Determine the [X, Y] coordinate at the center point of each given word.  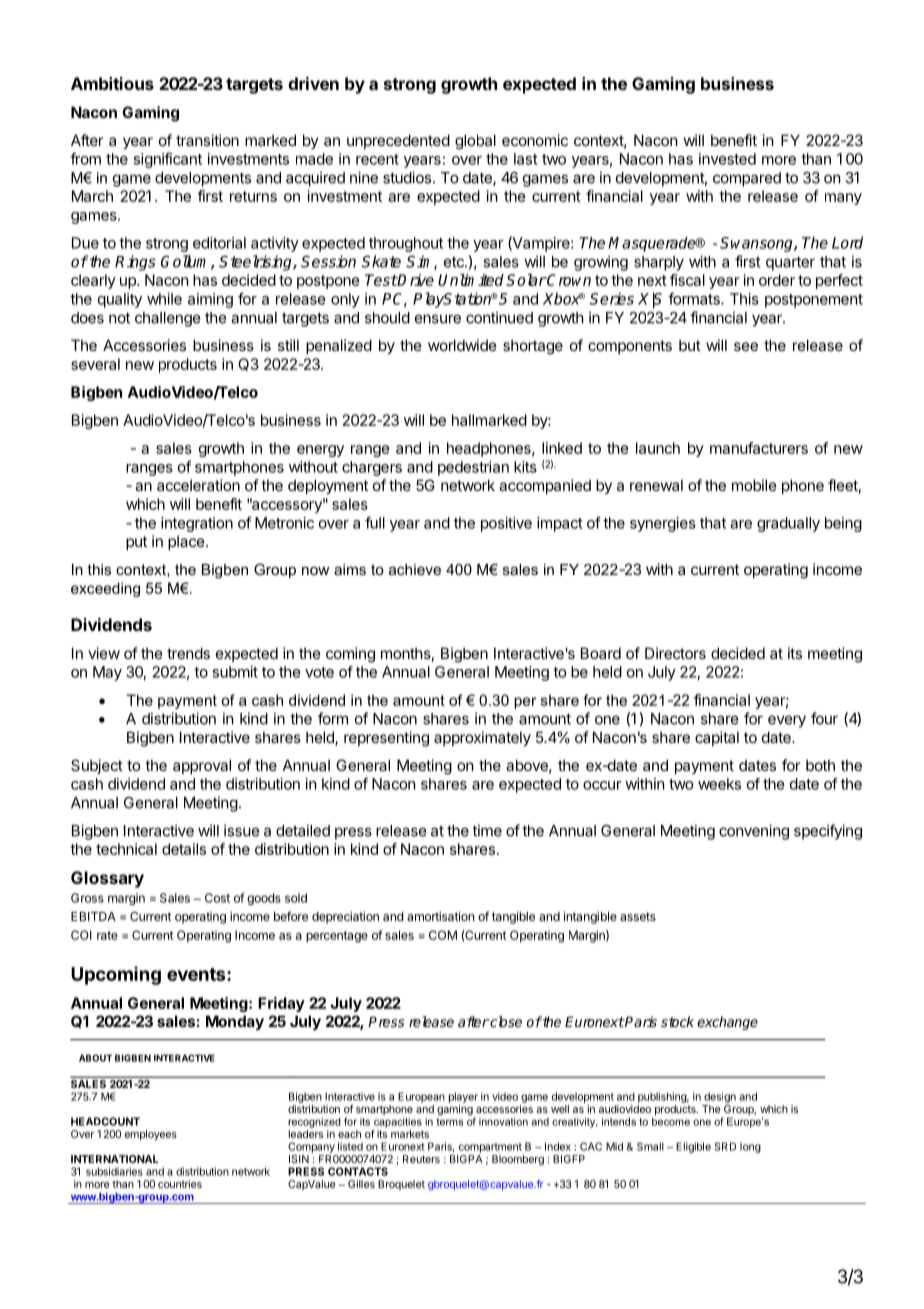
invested [727, 159]
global [475, 142]
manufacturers [759, 448]
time [487, 830]
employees [151, 1135]
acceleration [198, 485]
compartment [490, 1148]
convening [754, 832]
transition [207, 140]
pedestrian [473, 468]
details [184, 849]
